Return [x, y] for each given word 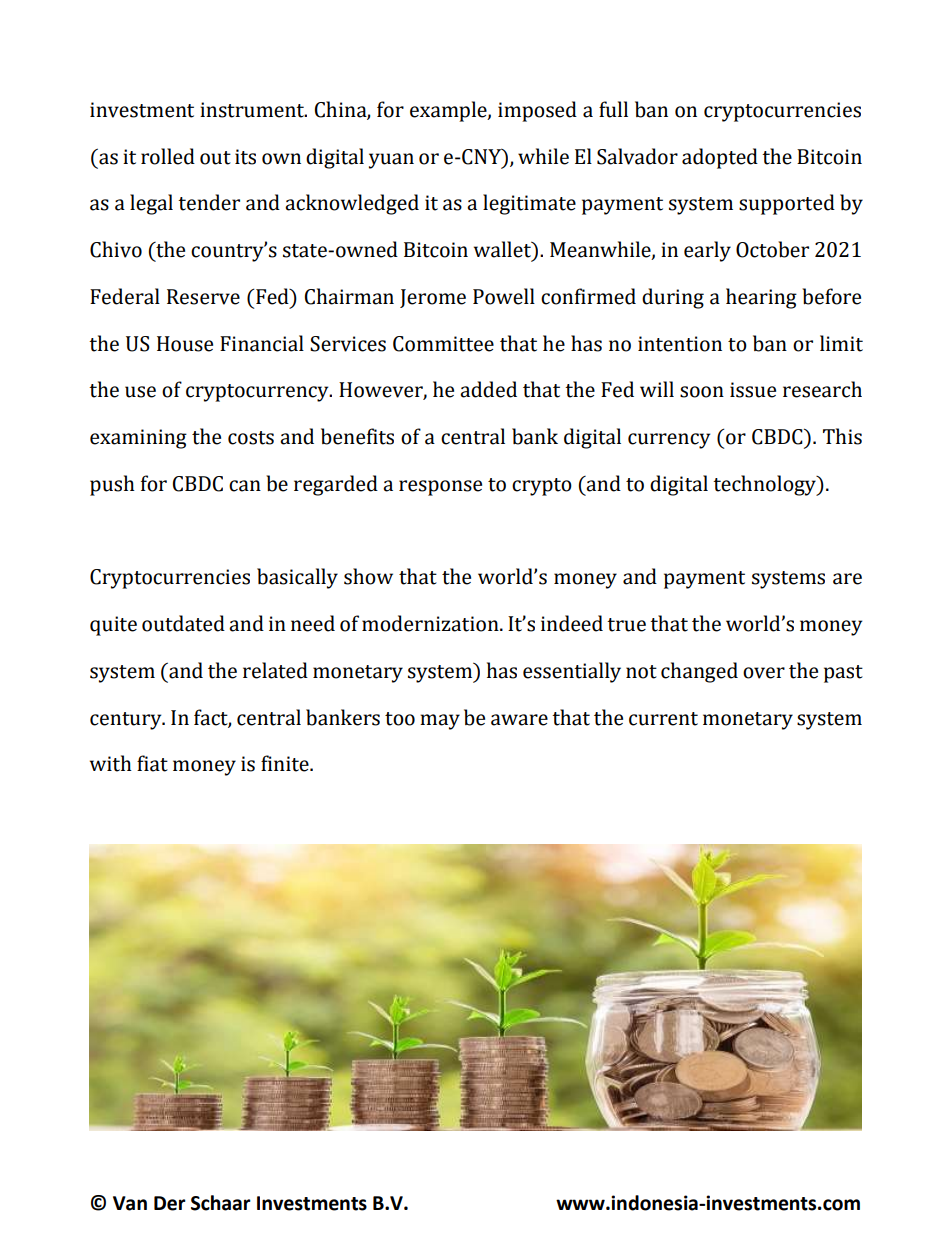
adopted [720, 158]
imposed [537, 111]
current [663, 719]
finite [286, 763]
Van [130, 1203]
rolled [168, 156]
